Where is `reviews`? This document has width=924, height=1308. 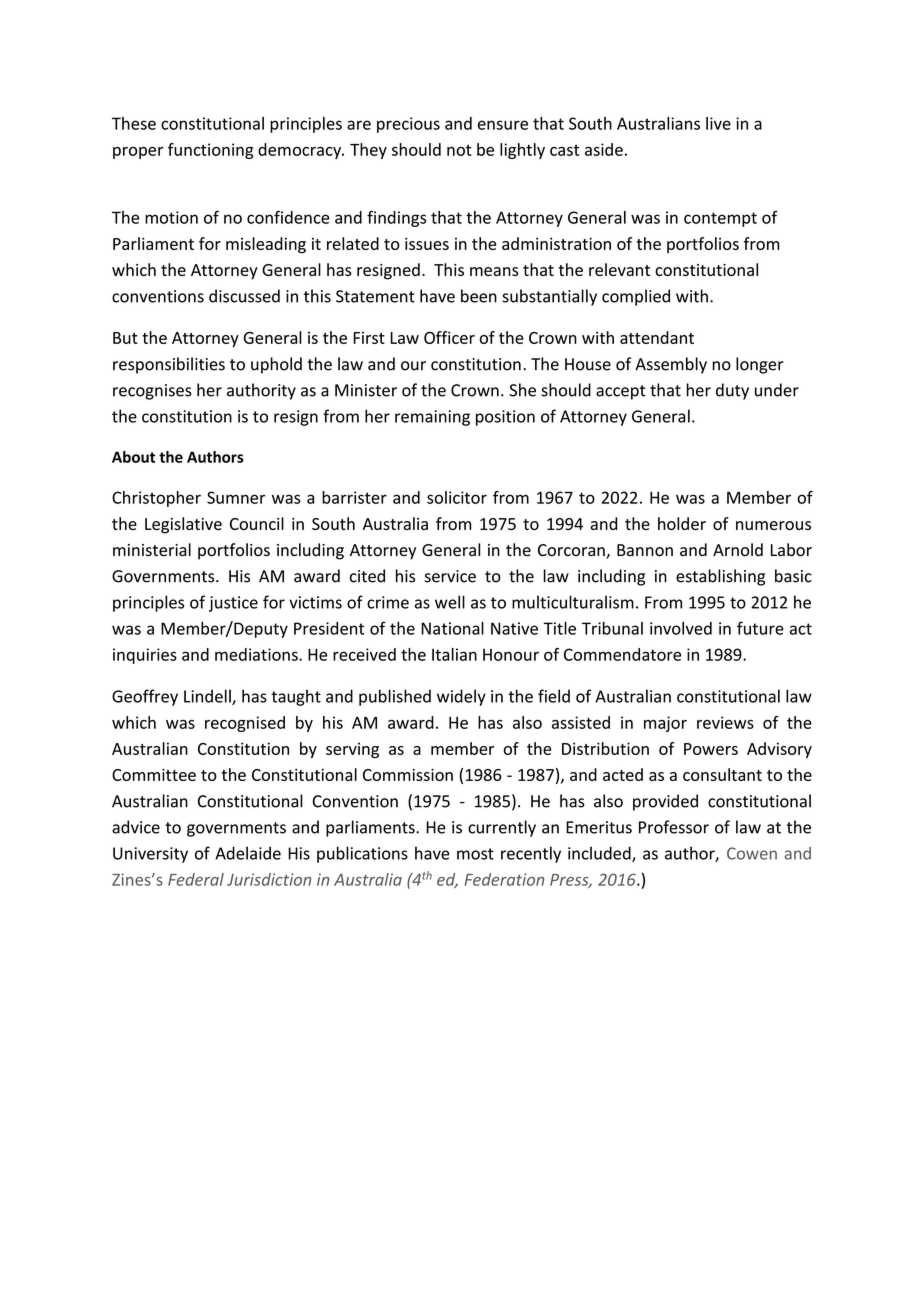
reviews is located at coordinates (725, 722).
